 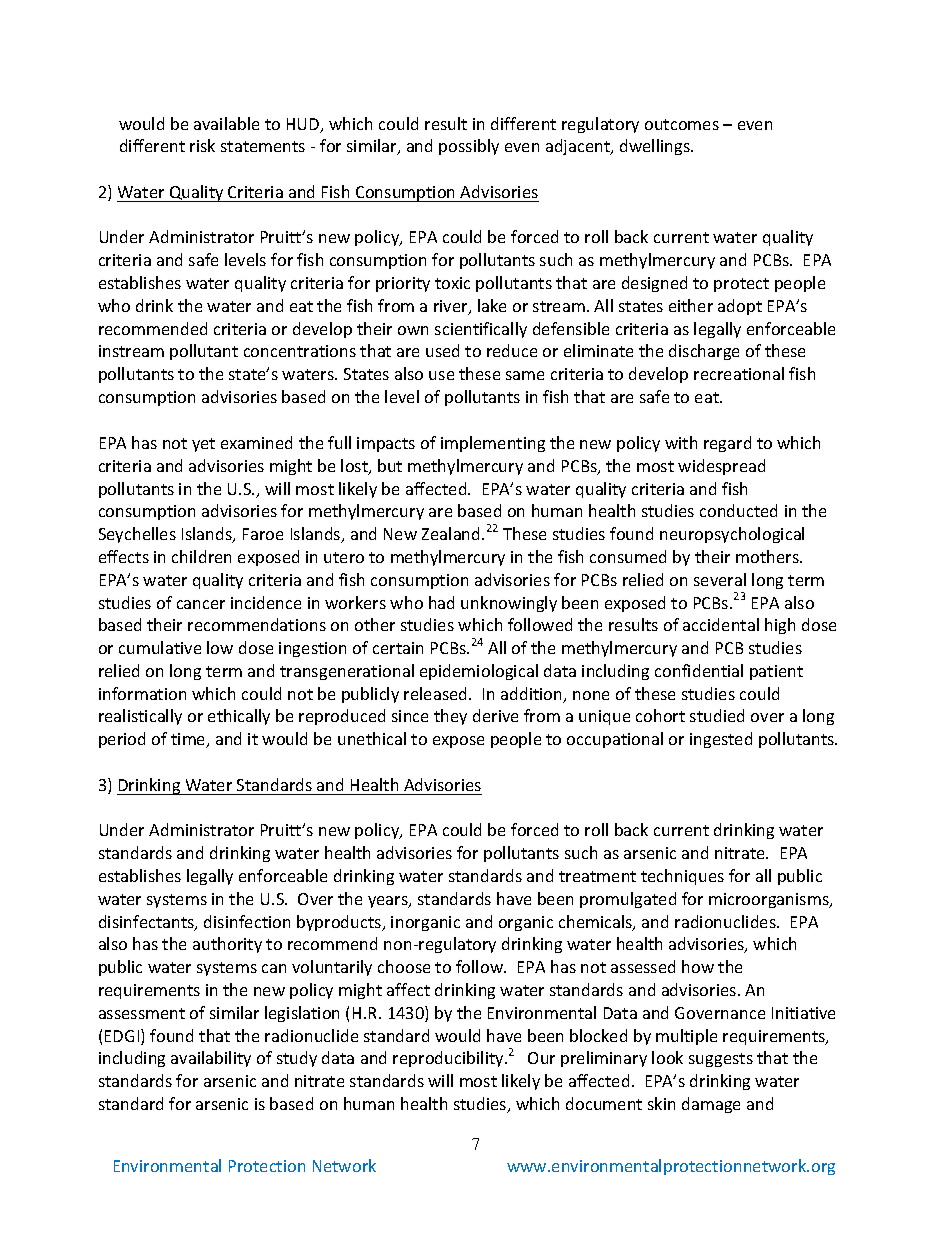 I want to click on possibly, so click(x=469, y=147).
